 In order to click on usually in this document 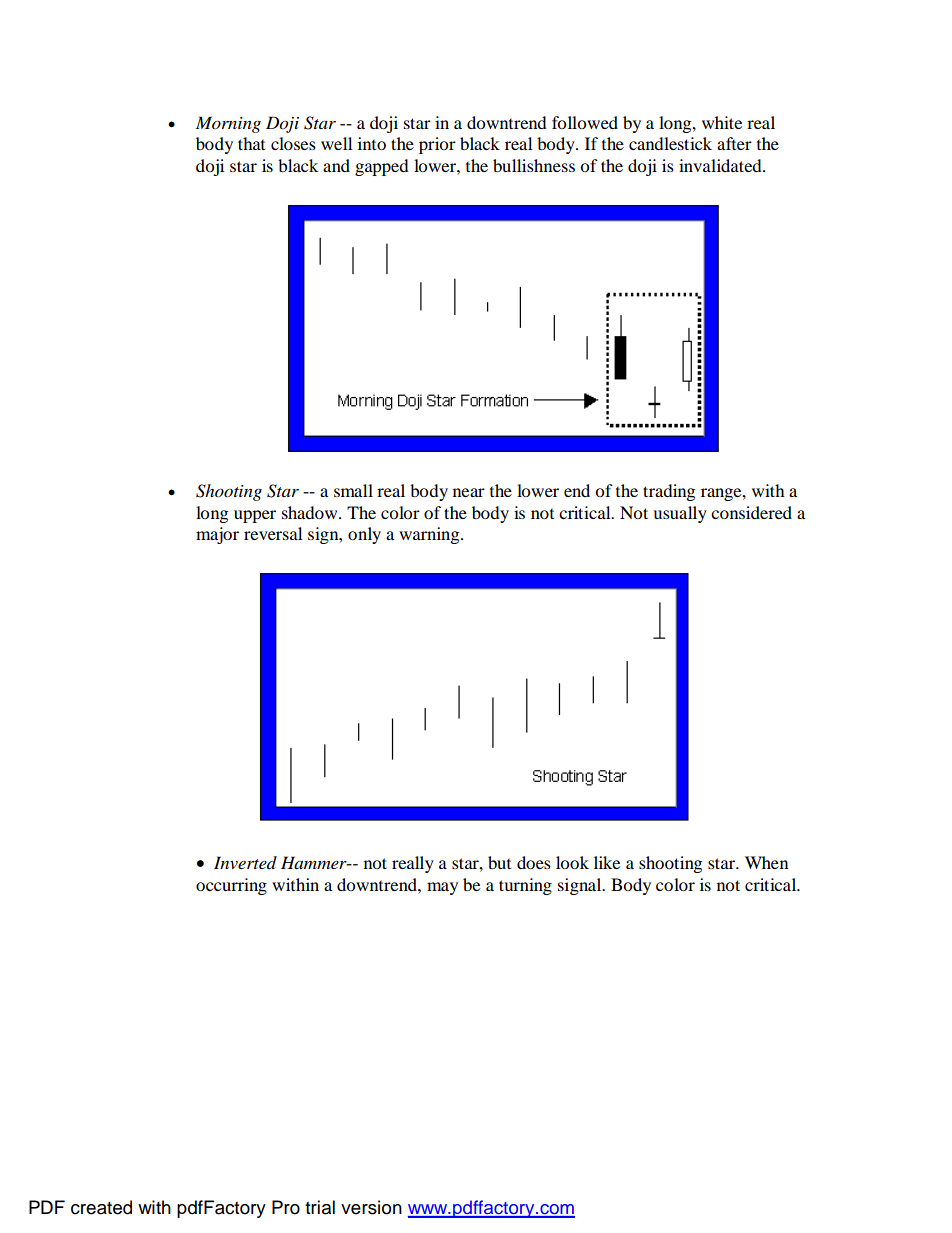, I will do `click(680, 514)`.
